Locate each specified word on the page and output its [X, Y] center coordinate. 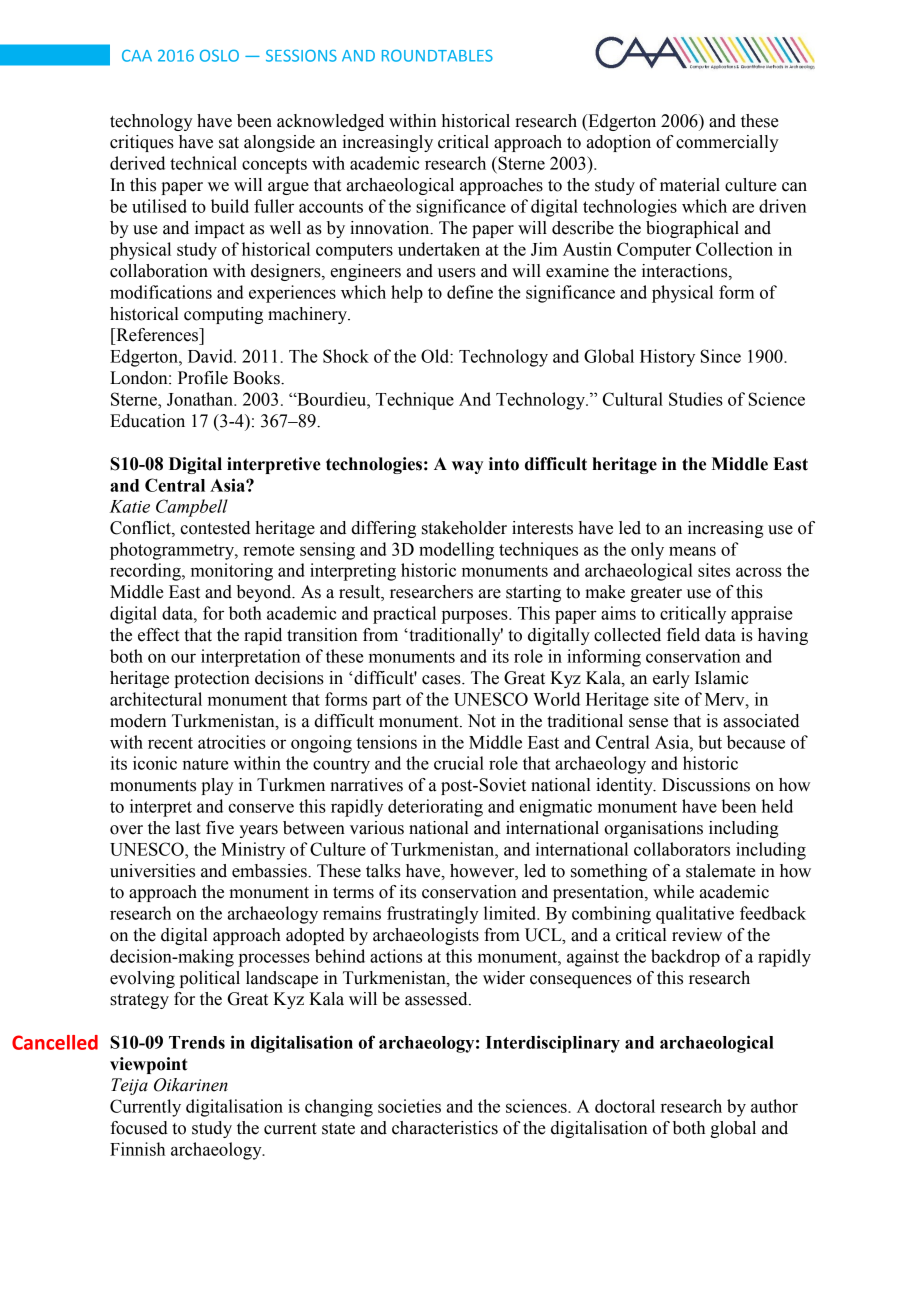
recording [146, 572]
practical [404, 615]
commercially [727, 143]
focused [139, 1128]
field [683, 635]
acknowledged [330, 122]
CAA [137, 56]
